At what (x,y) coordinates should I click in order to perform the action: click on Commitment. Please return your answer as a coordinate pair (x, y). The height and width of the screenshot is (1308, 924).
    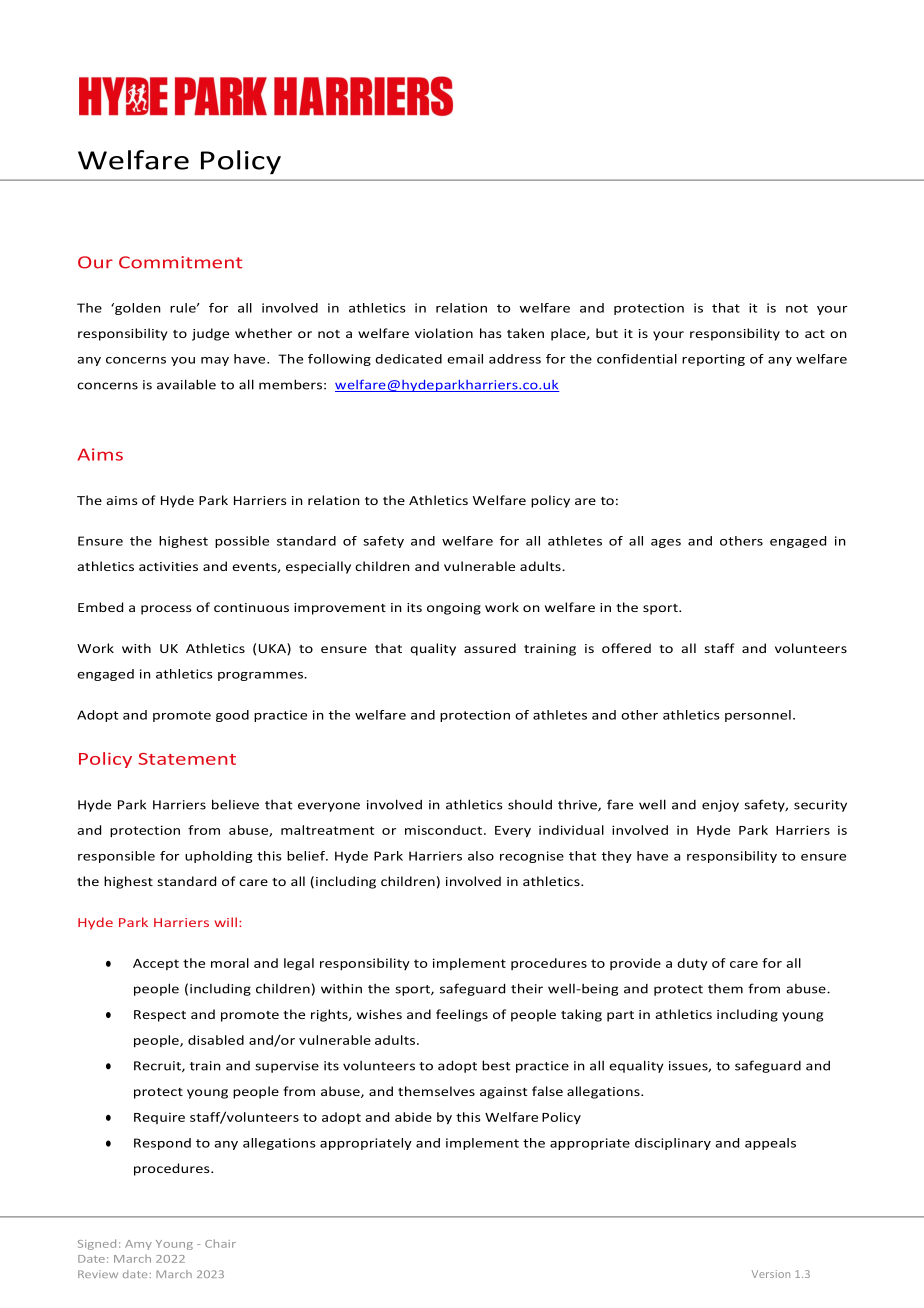
    Looking at the image, I should click on (180, 262).
